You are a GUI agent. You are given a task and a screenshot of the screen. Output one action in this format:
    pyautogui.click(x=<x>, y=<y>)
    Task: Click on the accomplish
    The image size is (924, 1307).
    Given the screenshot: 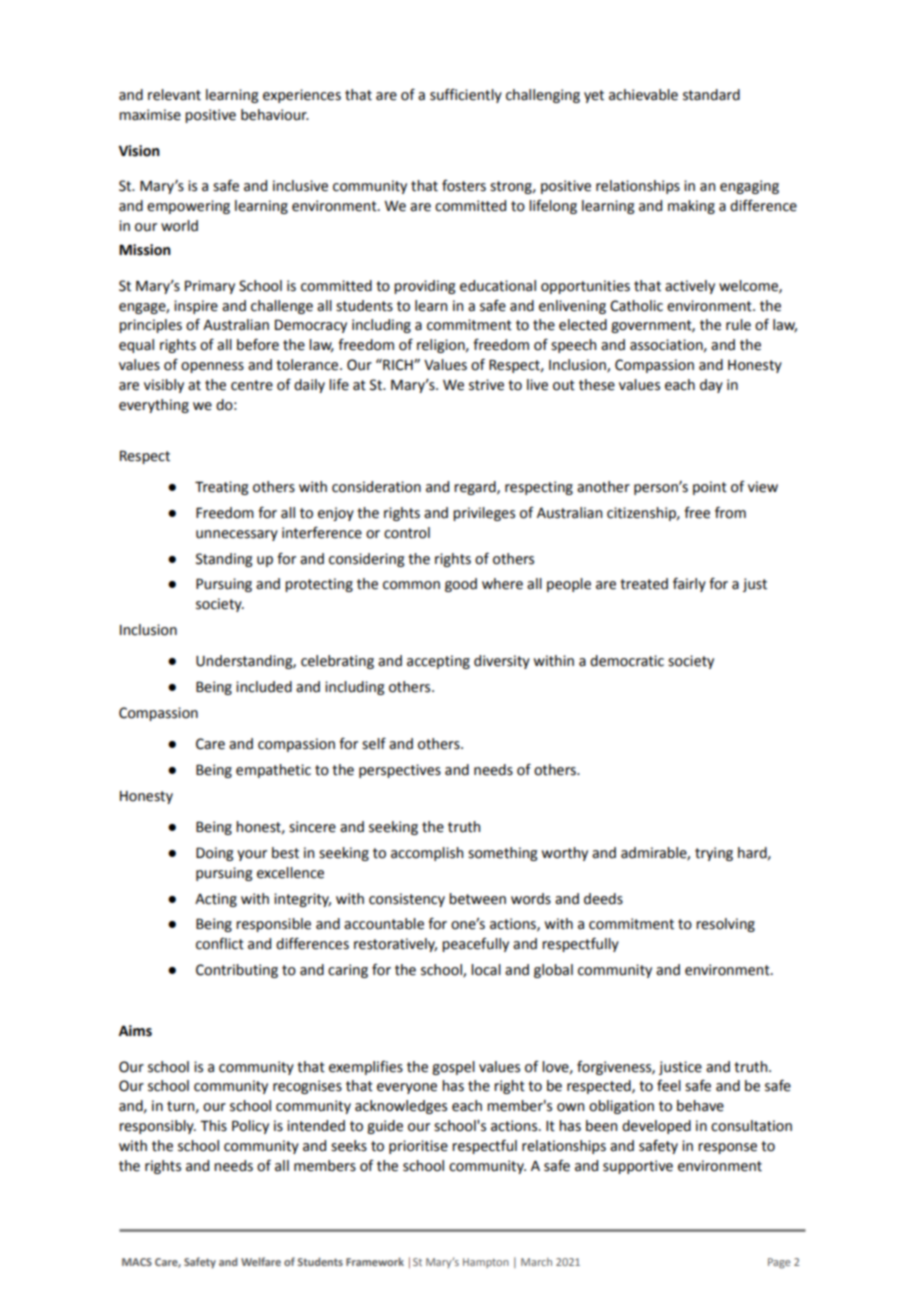 What is the action you would take?
    pyautogui.click(x=427, y=854)
